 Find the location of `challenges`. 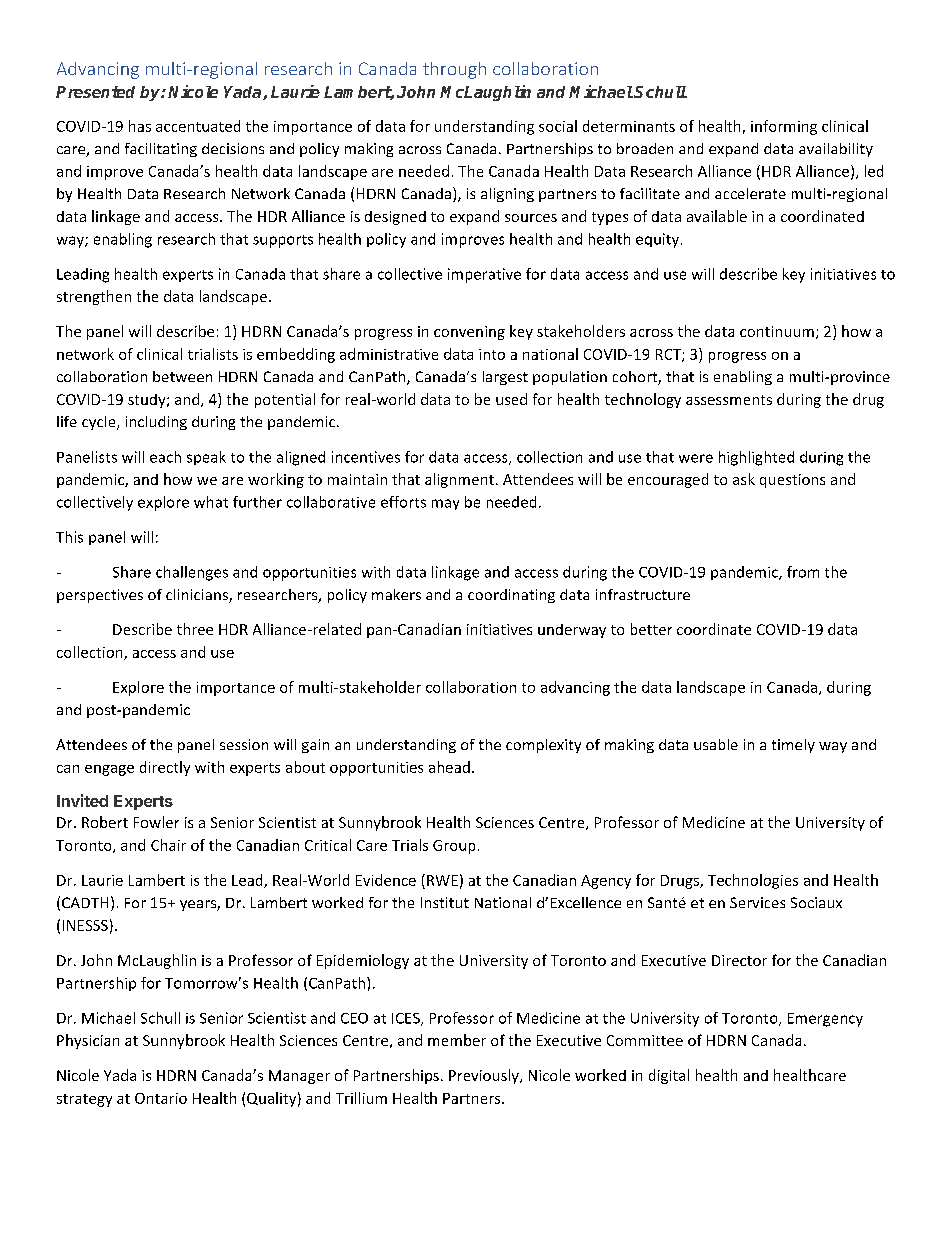

challenges is located at coordinates (192, 573).
